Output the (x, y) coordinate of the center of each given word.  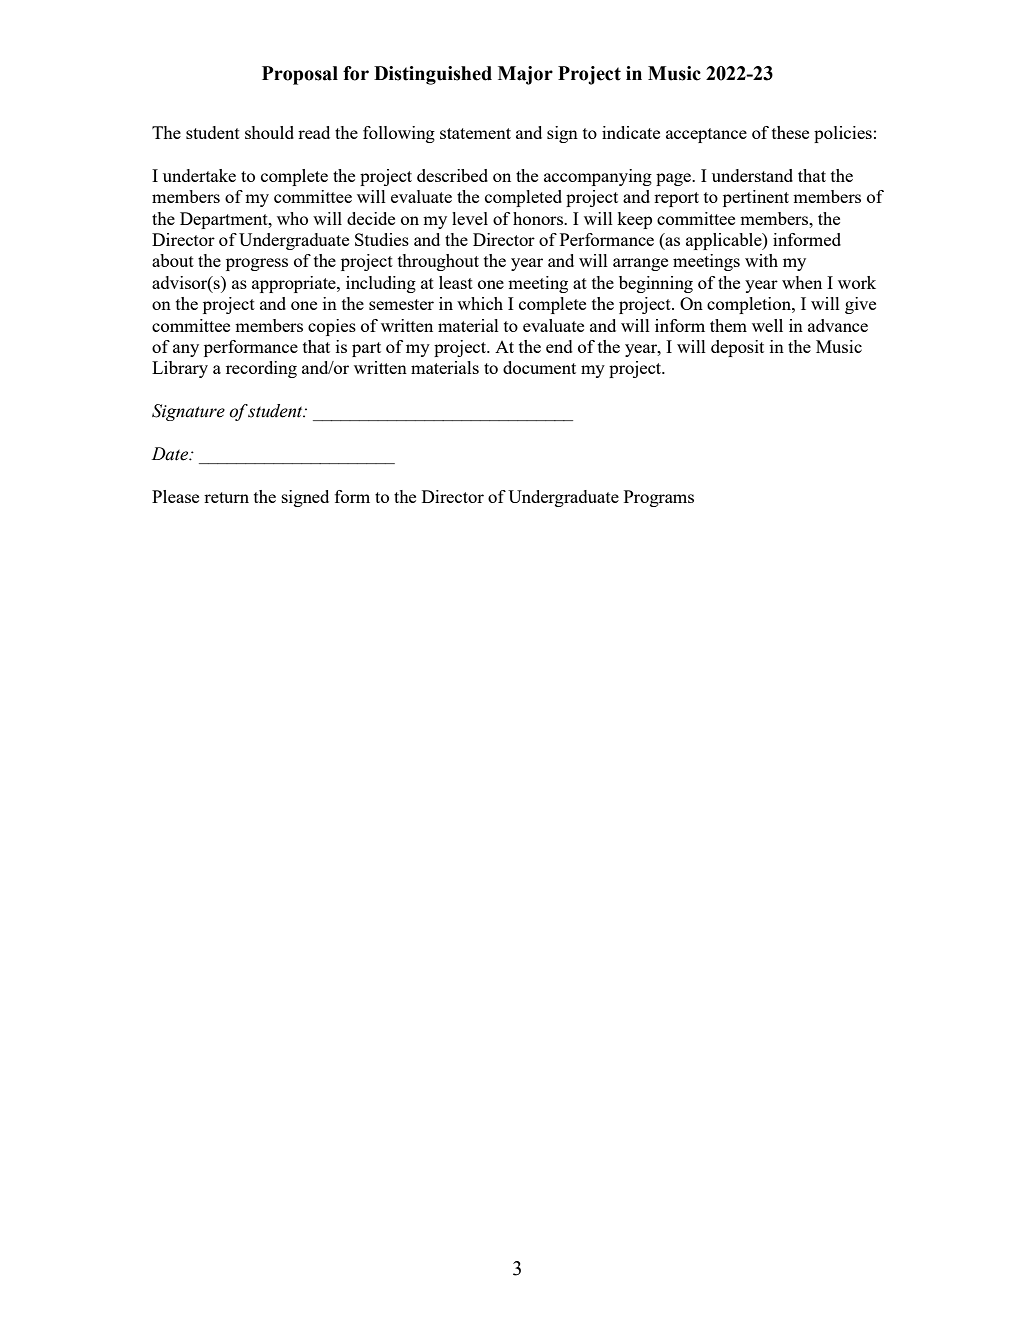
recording (261, 369)
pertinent (756, 198)
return (226, 497)
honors (539, 218)
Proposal (300, 75)
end (559, 346)
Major (525, 75)
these (790, 132)
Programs (659, 498)
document (539, 367)
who (292, 218)
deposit (737, 348)
